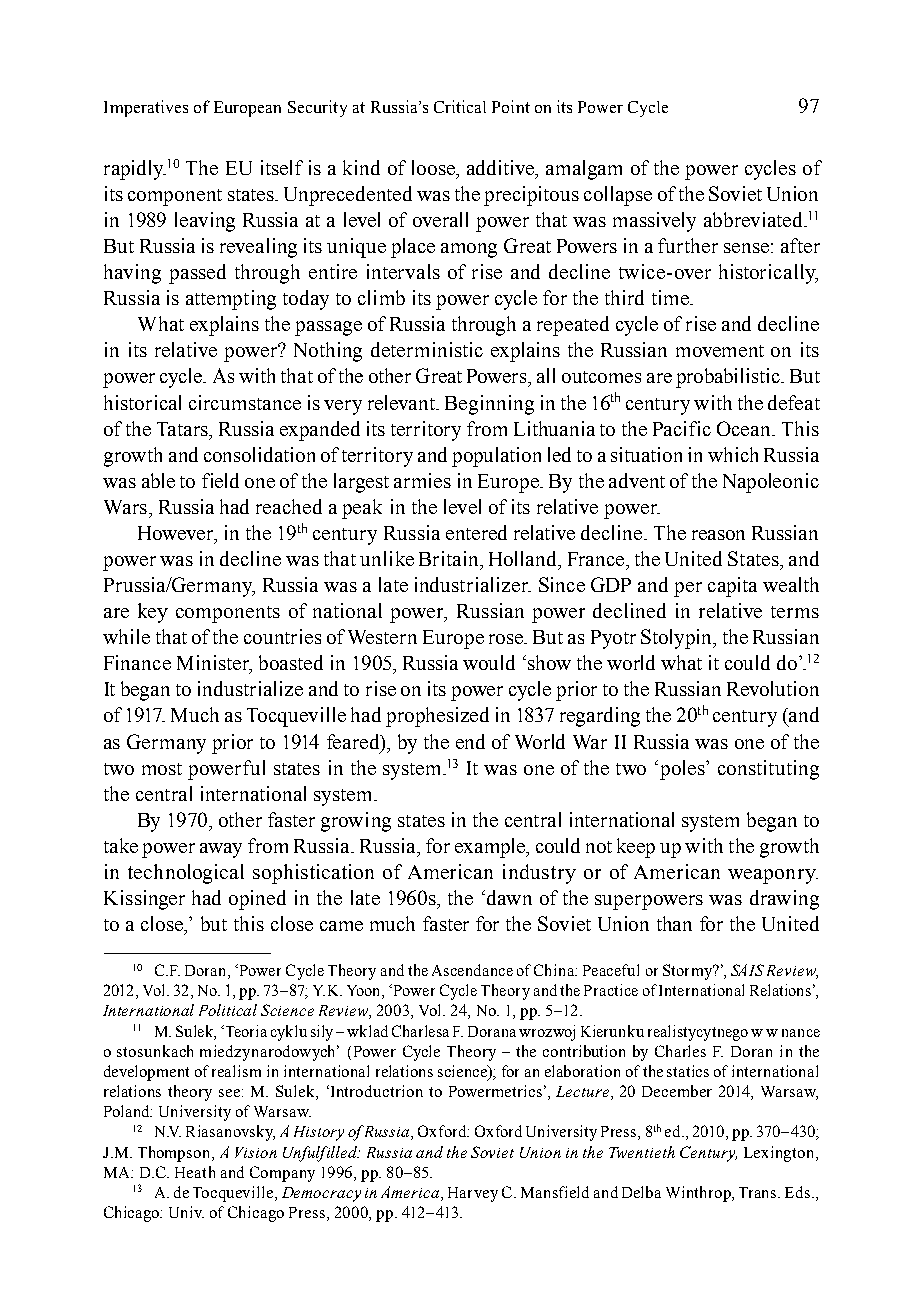 Image resolution: width=923 pixels, height=1316 pixels. What do you see at coordinates (186, 874) in the screenshot?
I see `technological` at bounding box center [186, 874].
